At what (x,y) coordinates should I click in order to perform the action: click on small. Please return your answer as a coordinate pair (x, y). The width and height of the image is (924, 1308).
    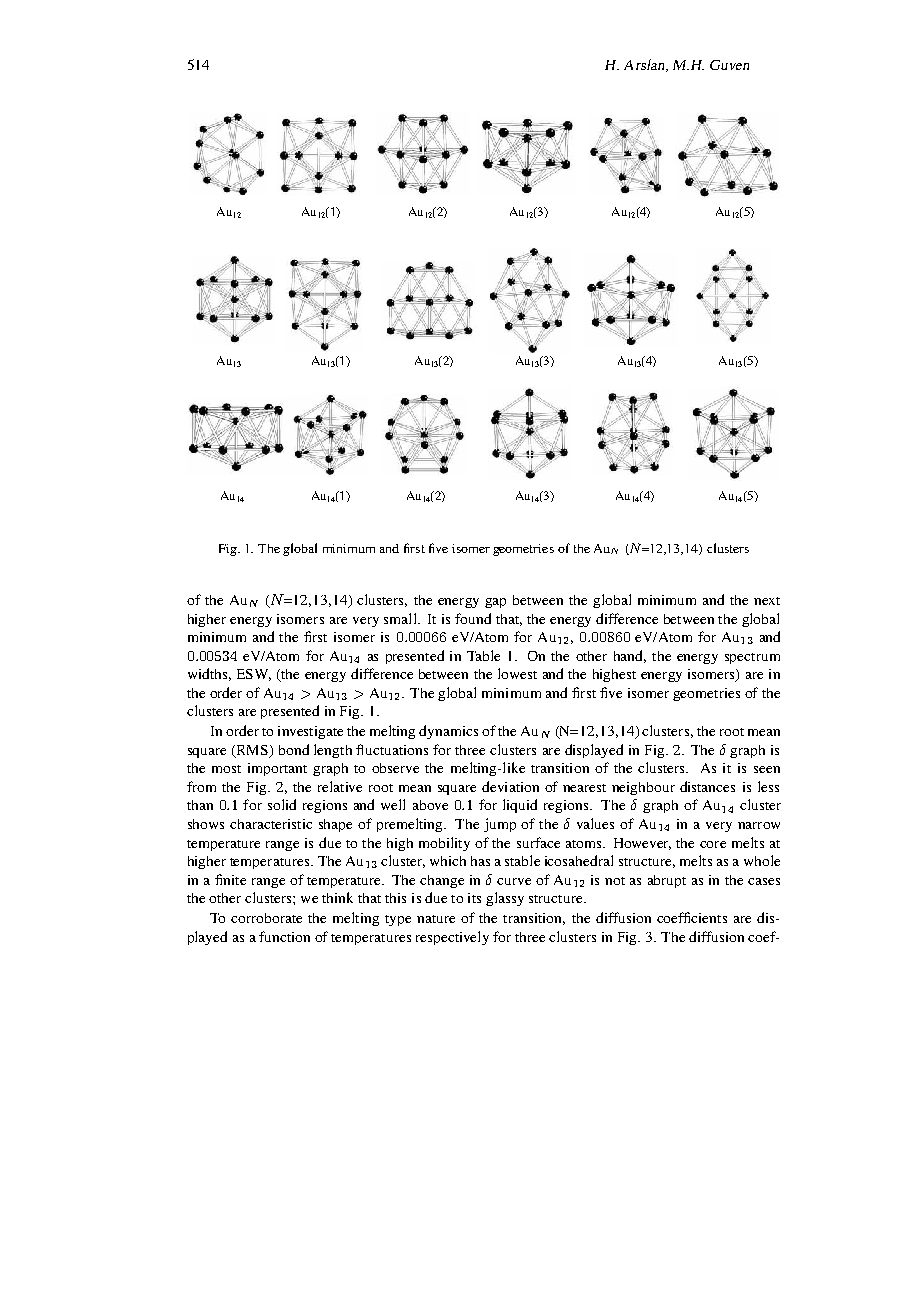
    Looking at the image, I should click on (401, 618).
